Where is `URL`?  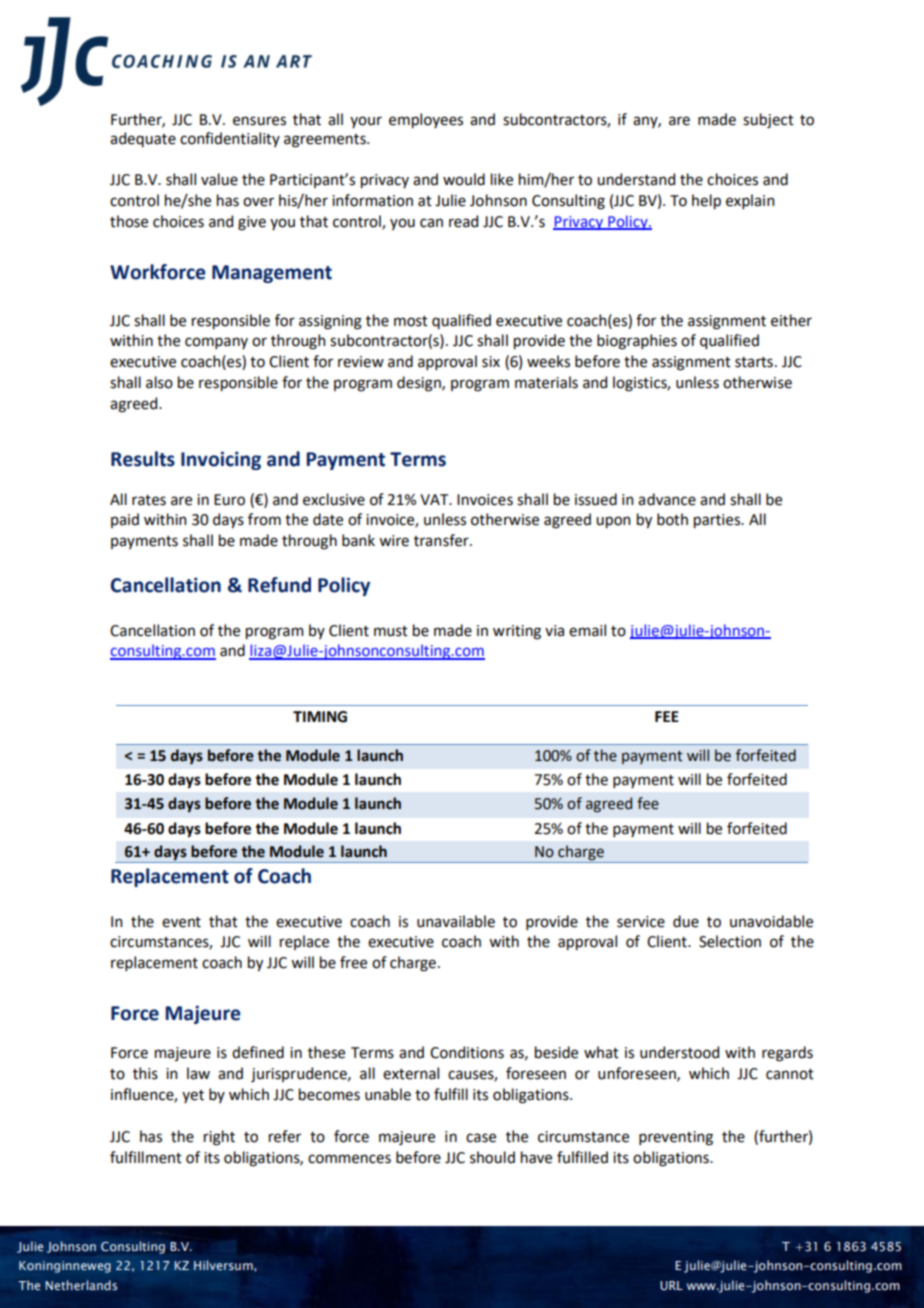
URL is located at coordinates (671, 1285).
